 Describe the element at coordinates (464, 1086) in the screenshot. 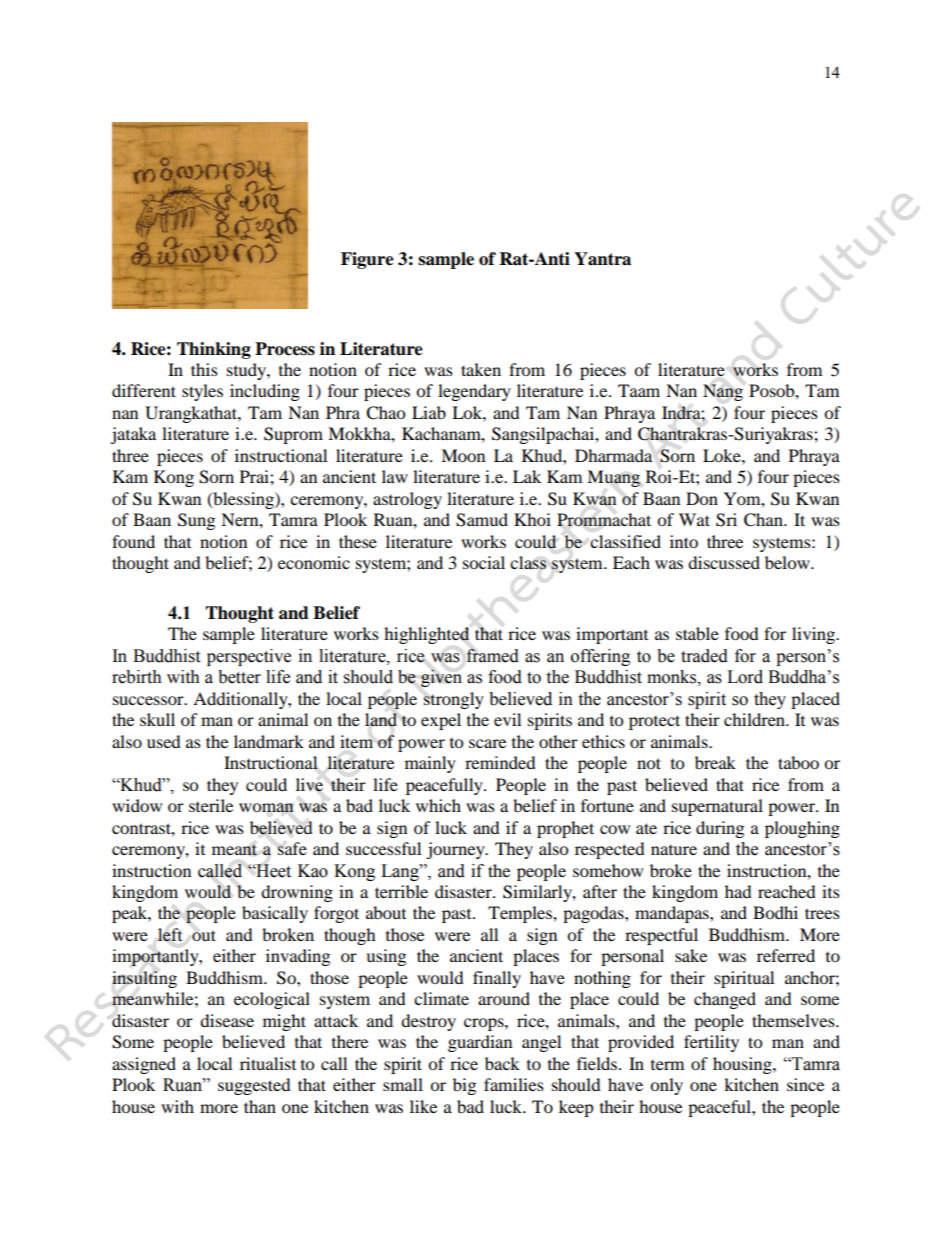

I see `big` at that location.
